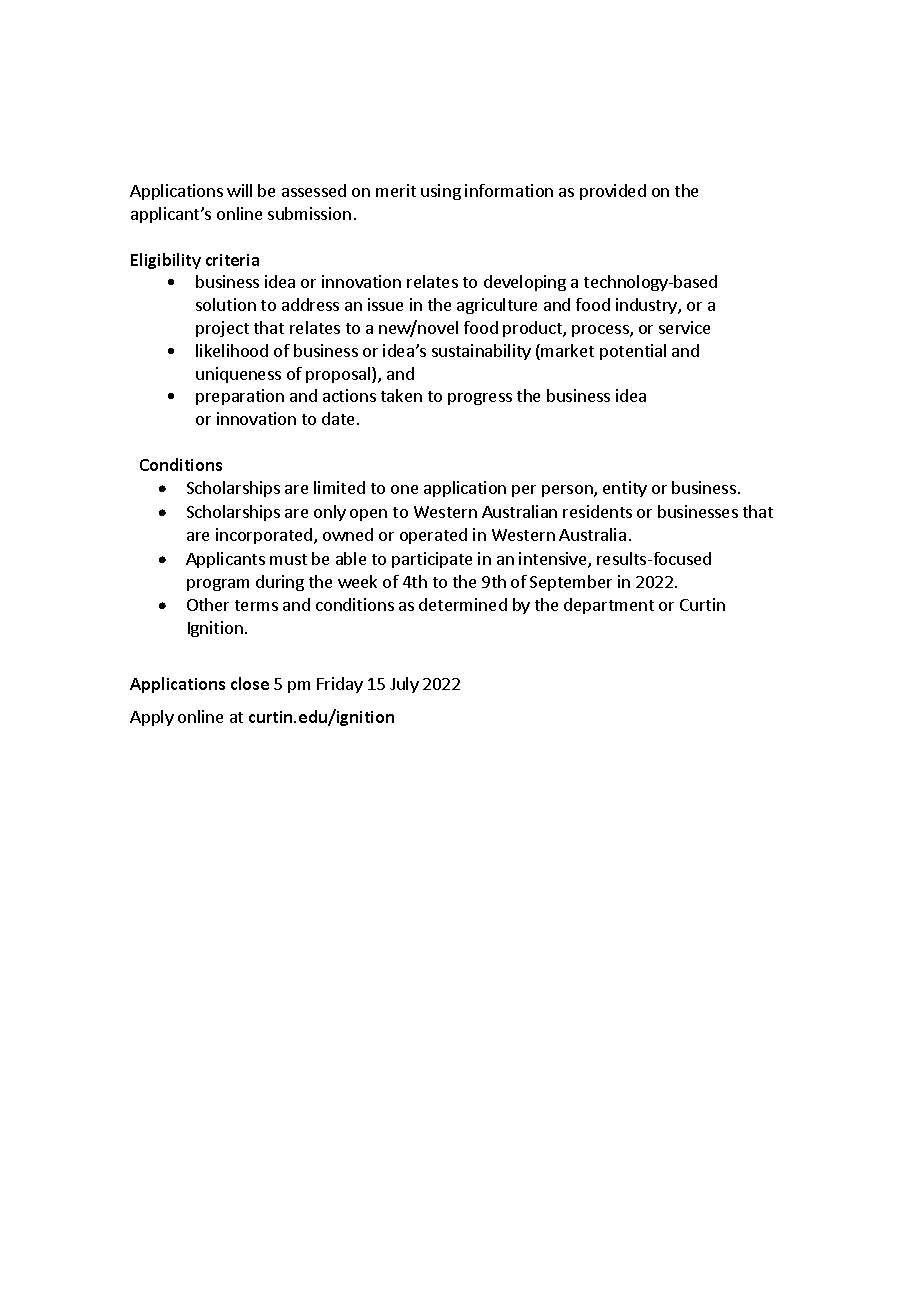  What do you see at coordinates (239, 190) in the screenshot?
I see `will` at bounding box center [239, 190].
